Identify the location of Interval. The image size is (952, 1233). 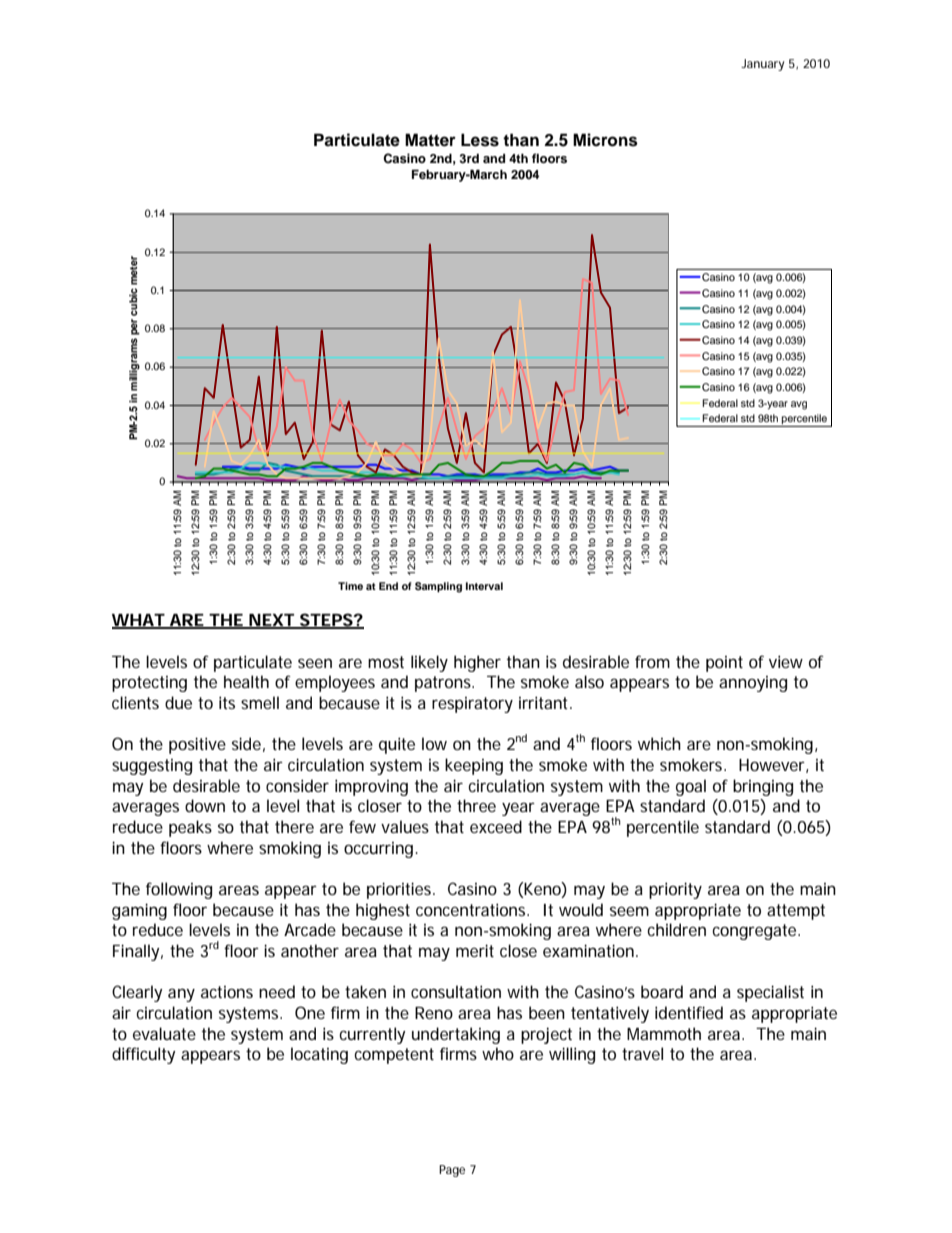
(484, 586).
